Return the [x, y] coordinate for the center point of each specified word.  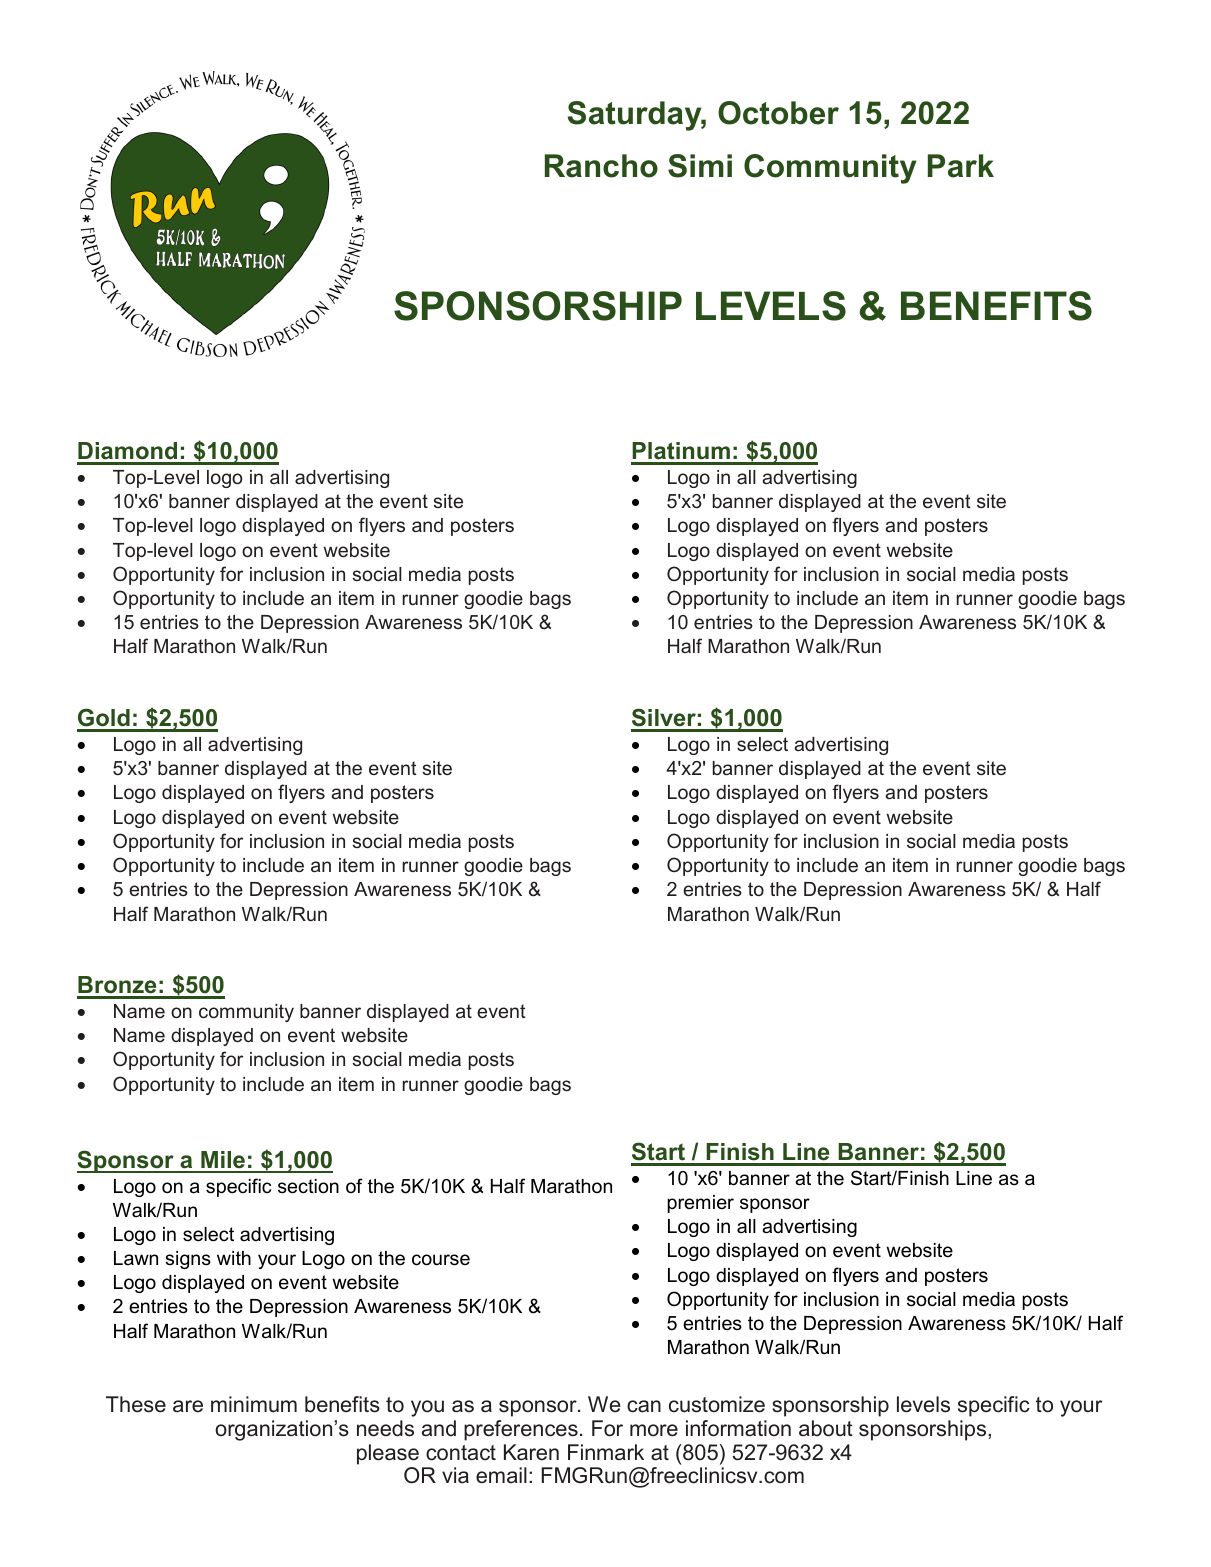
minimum [254, 1404]
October [778, 113]
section [308, 1186]
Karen [531, 1452]
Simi [700, 166]
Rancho [601, 166]
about [826, 1428]
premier [700, 1204]
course [441, 1260]
